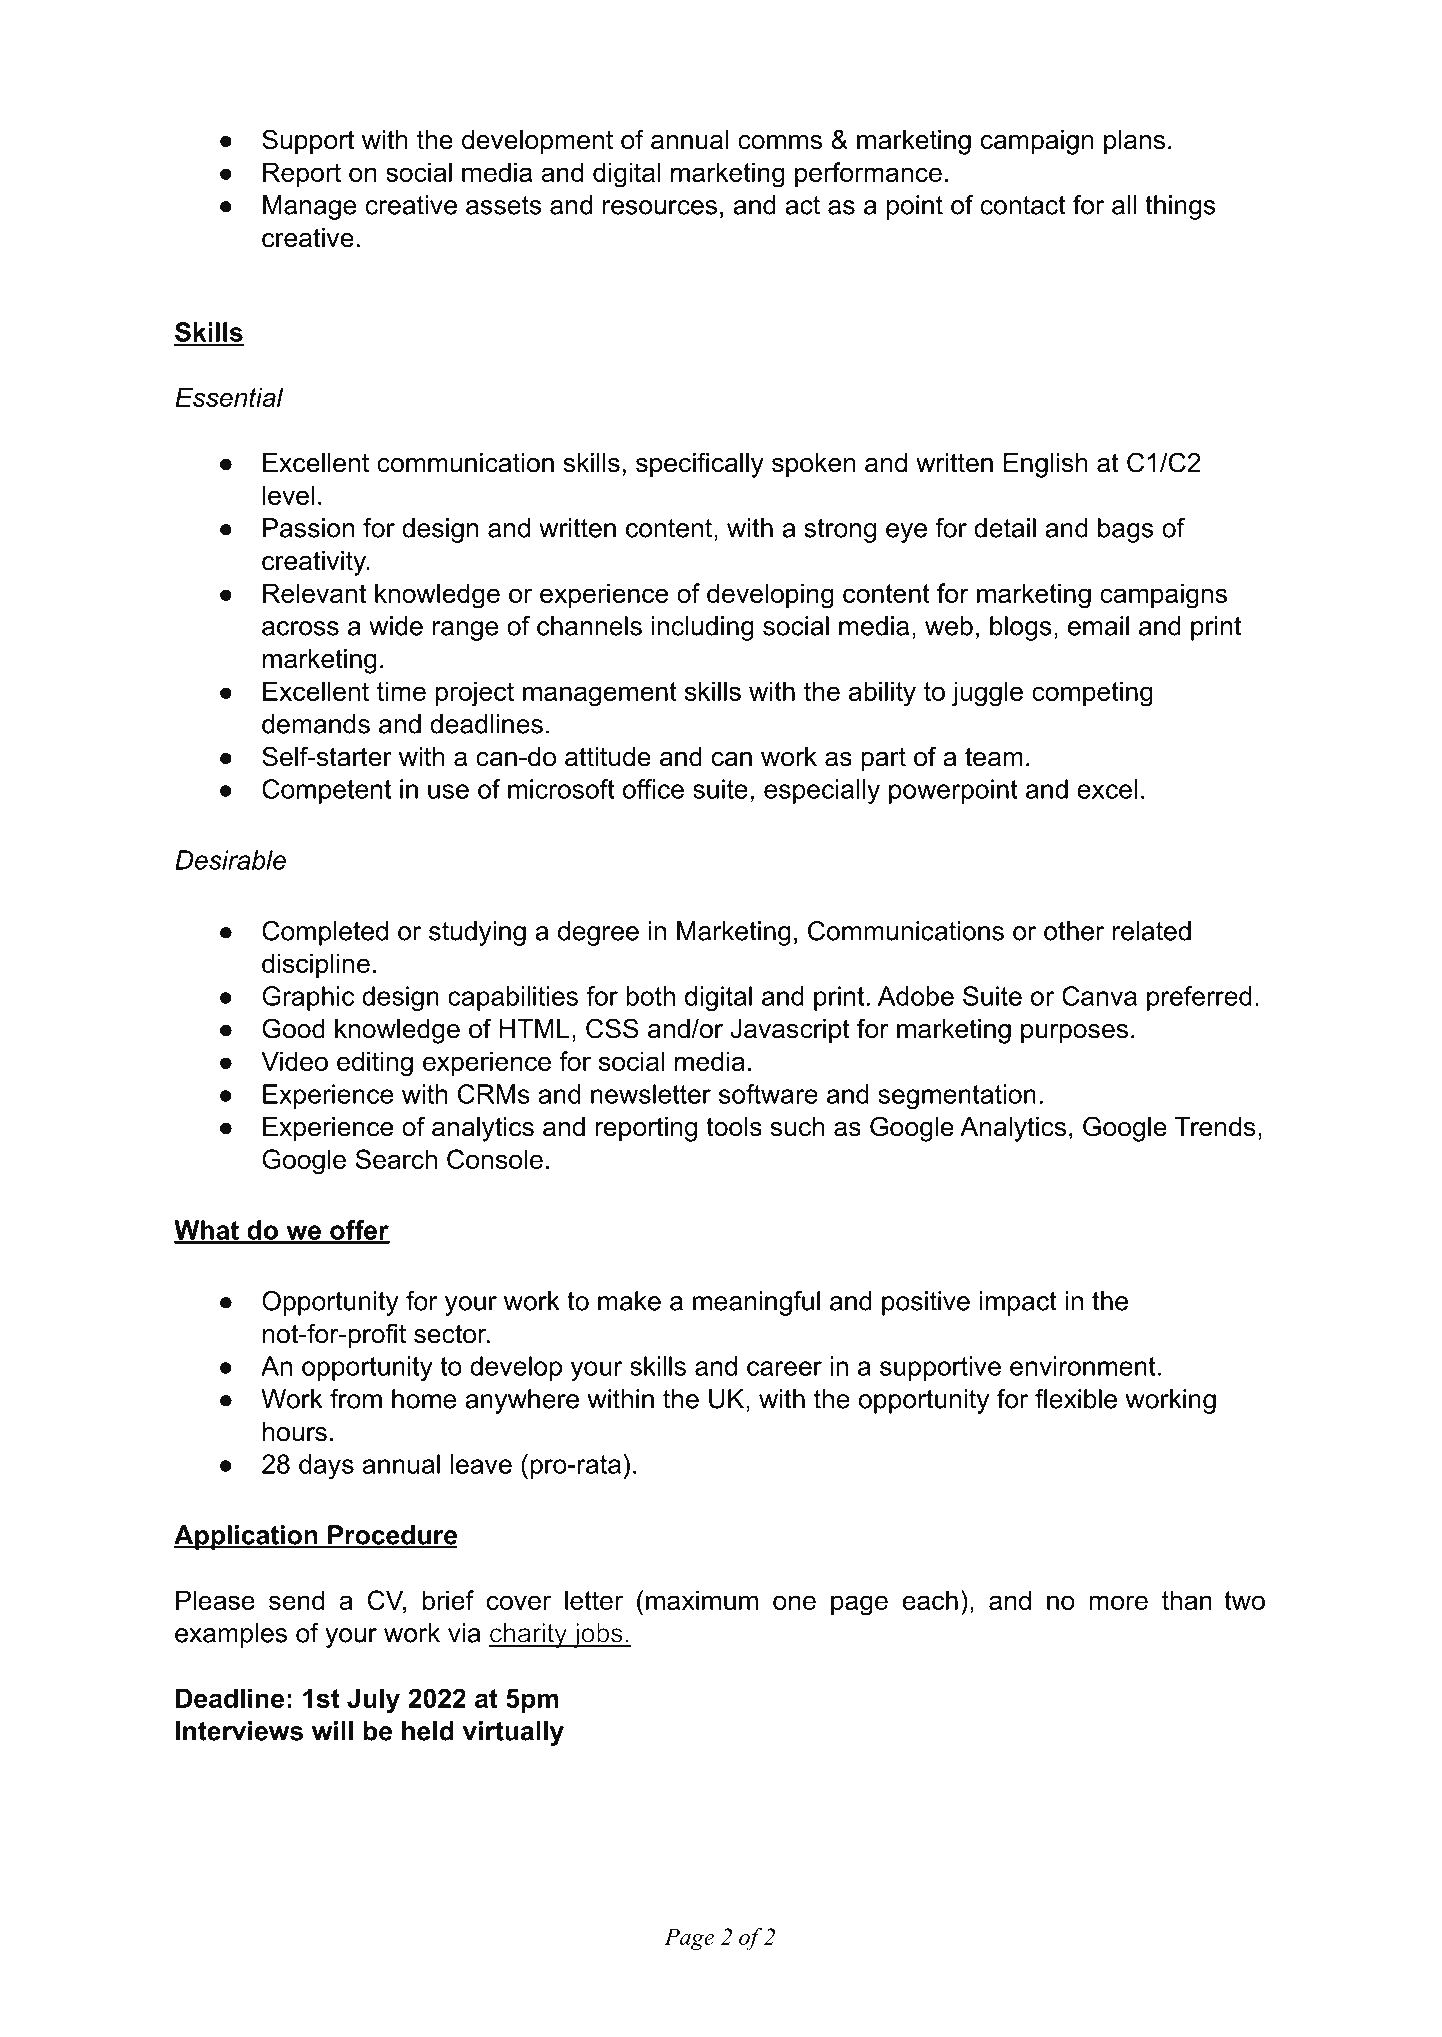 This image has width=1442, height=2037. What do you see at coordinates (315, 563) in the image?
I see `creativity` at bounding box center [315, 563].
